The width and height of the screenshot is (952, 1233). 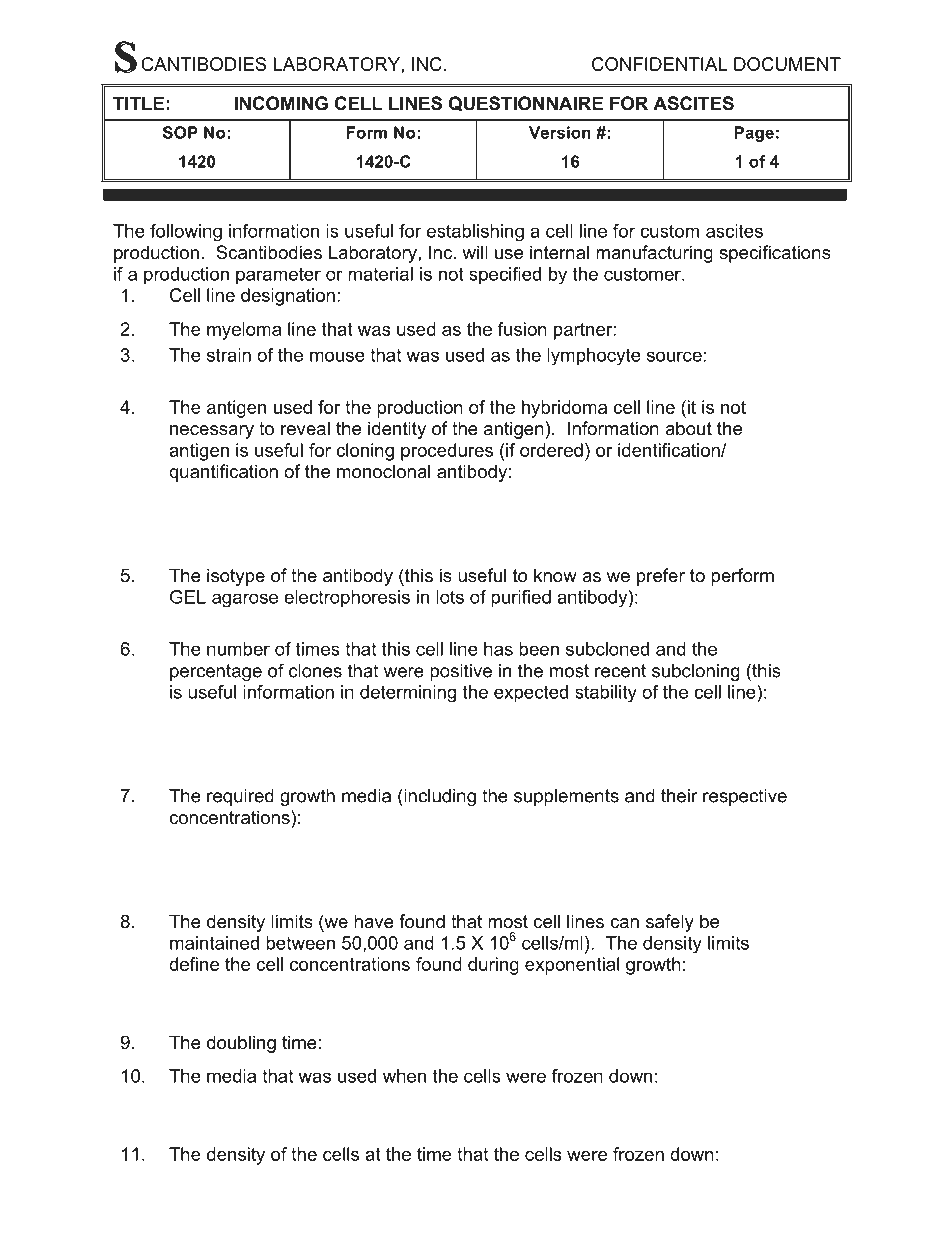 I want to click on lots, so click(x=450, y=597).
